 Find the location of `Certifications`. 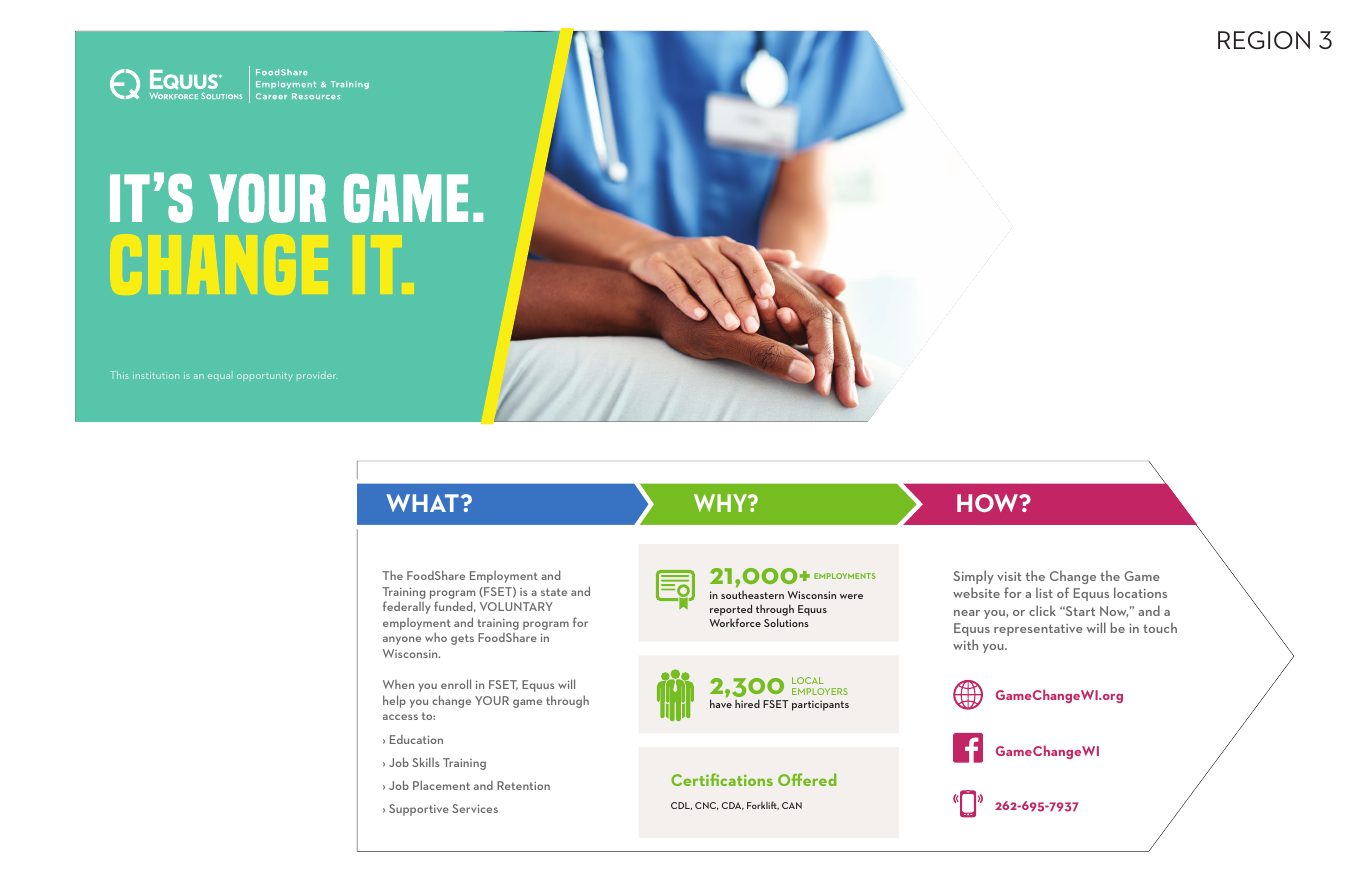

Certifications is located at coordinates (722, 779).
